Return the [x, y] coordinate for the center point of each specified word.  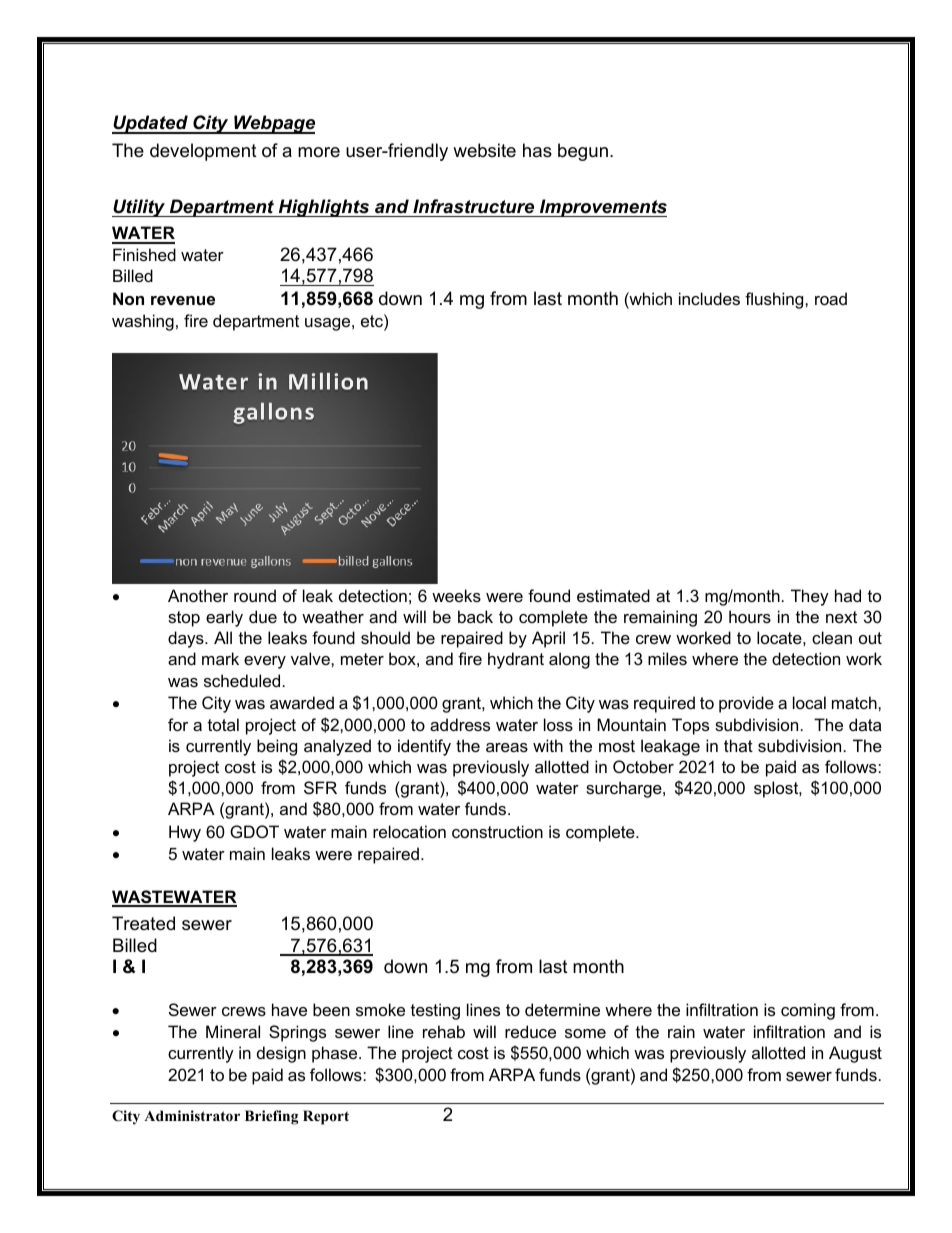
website [484, 150]
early [224, 618]
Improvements [602, 208]
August [855, 1054]
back [475, 616]
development [203, 152]
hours [750, 616]
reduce [530, 1031]
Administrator [192, 1116]
